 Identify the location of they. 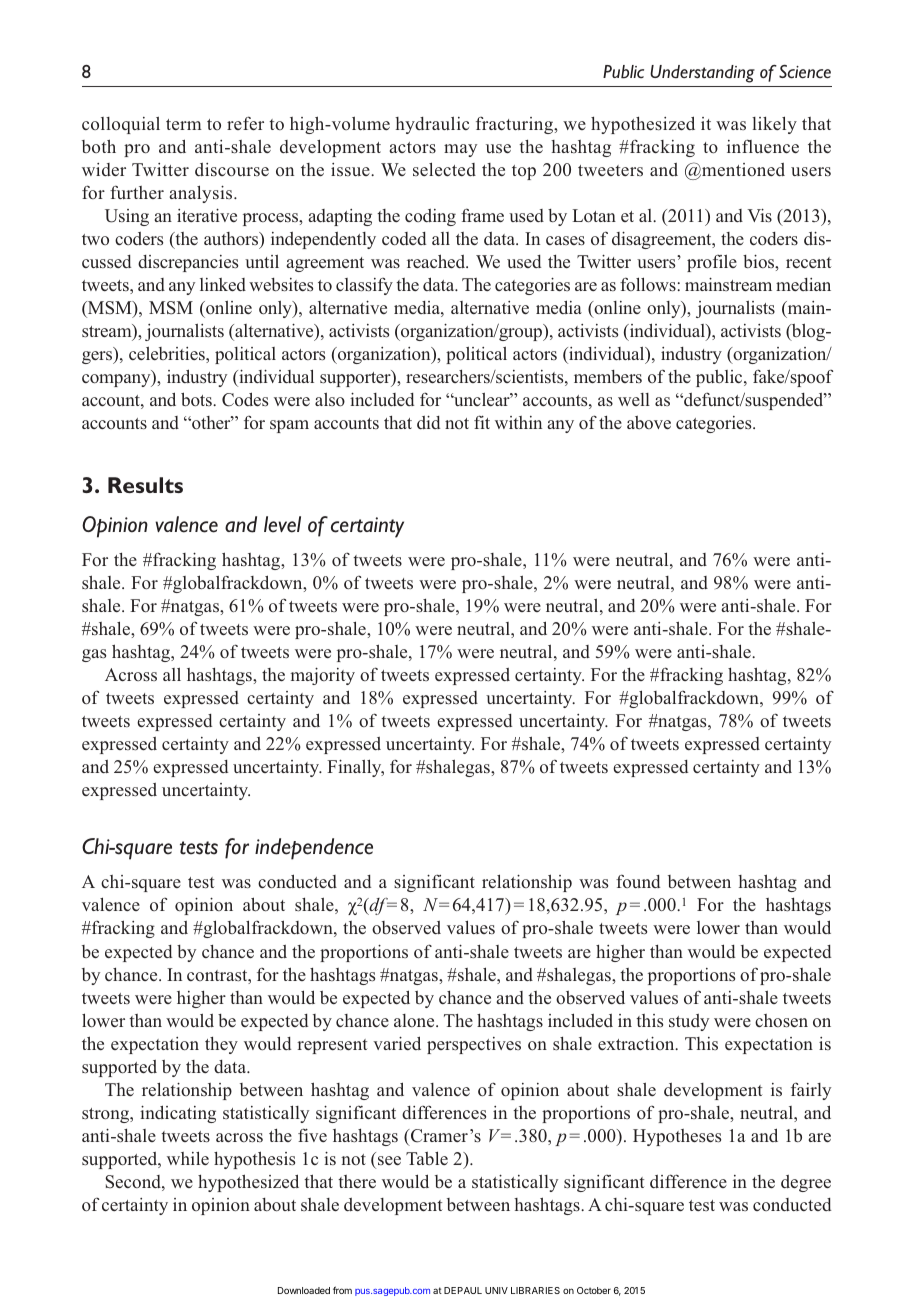
(221, 1045).
